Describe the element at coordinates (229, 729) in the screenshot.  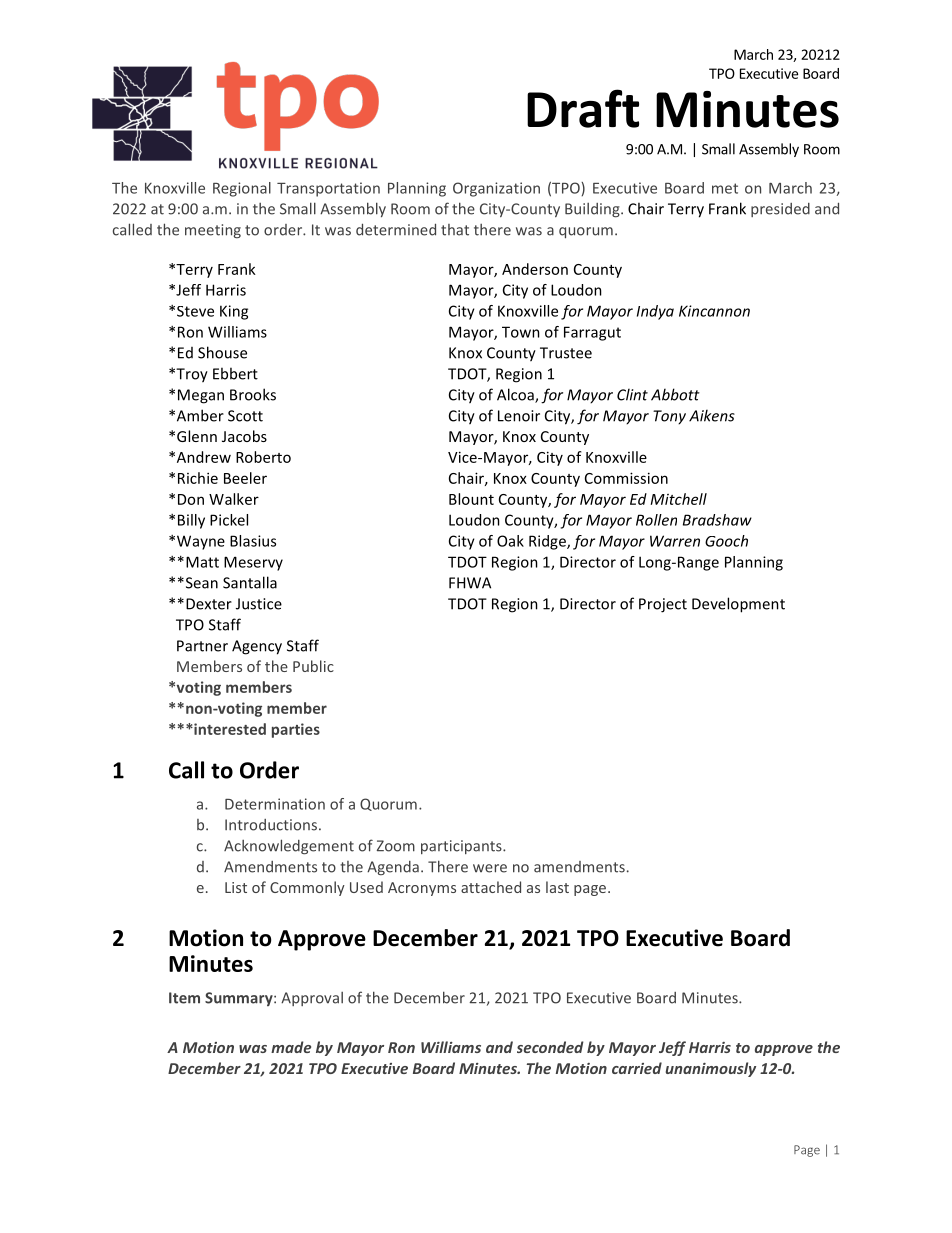
I see `interested` at that location.
